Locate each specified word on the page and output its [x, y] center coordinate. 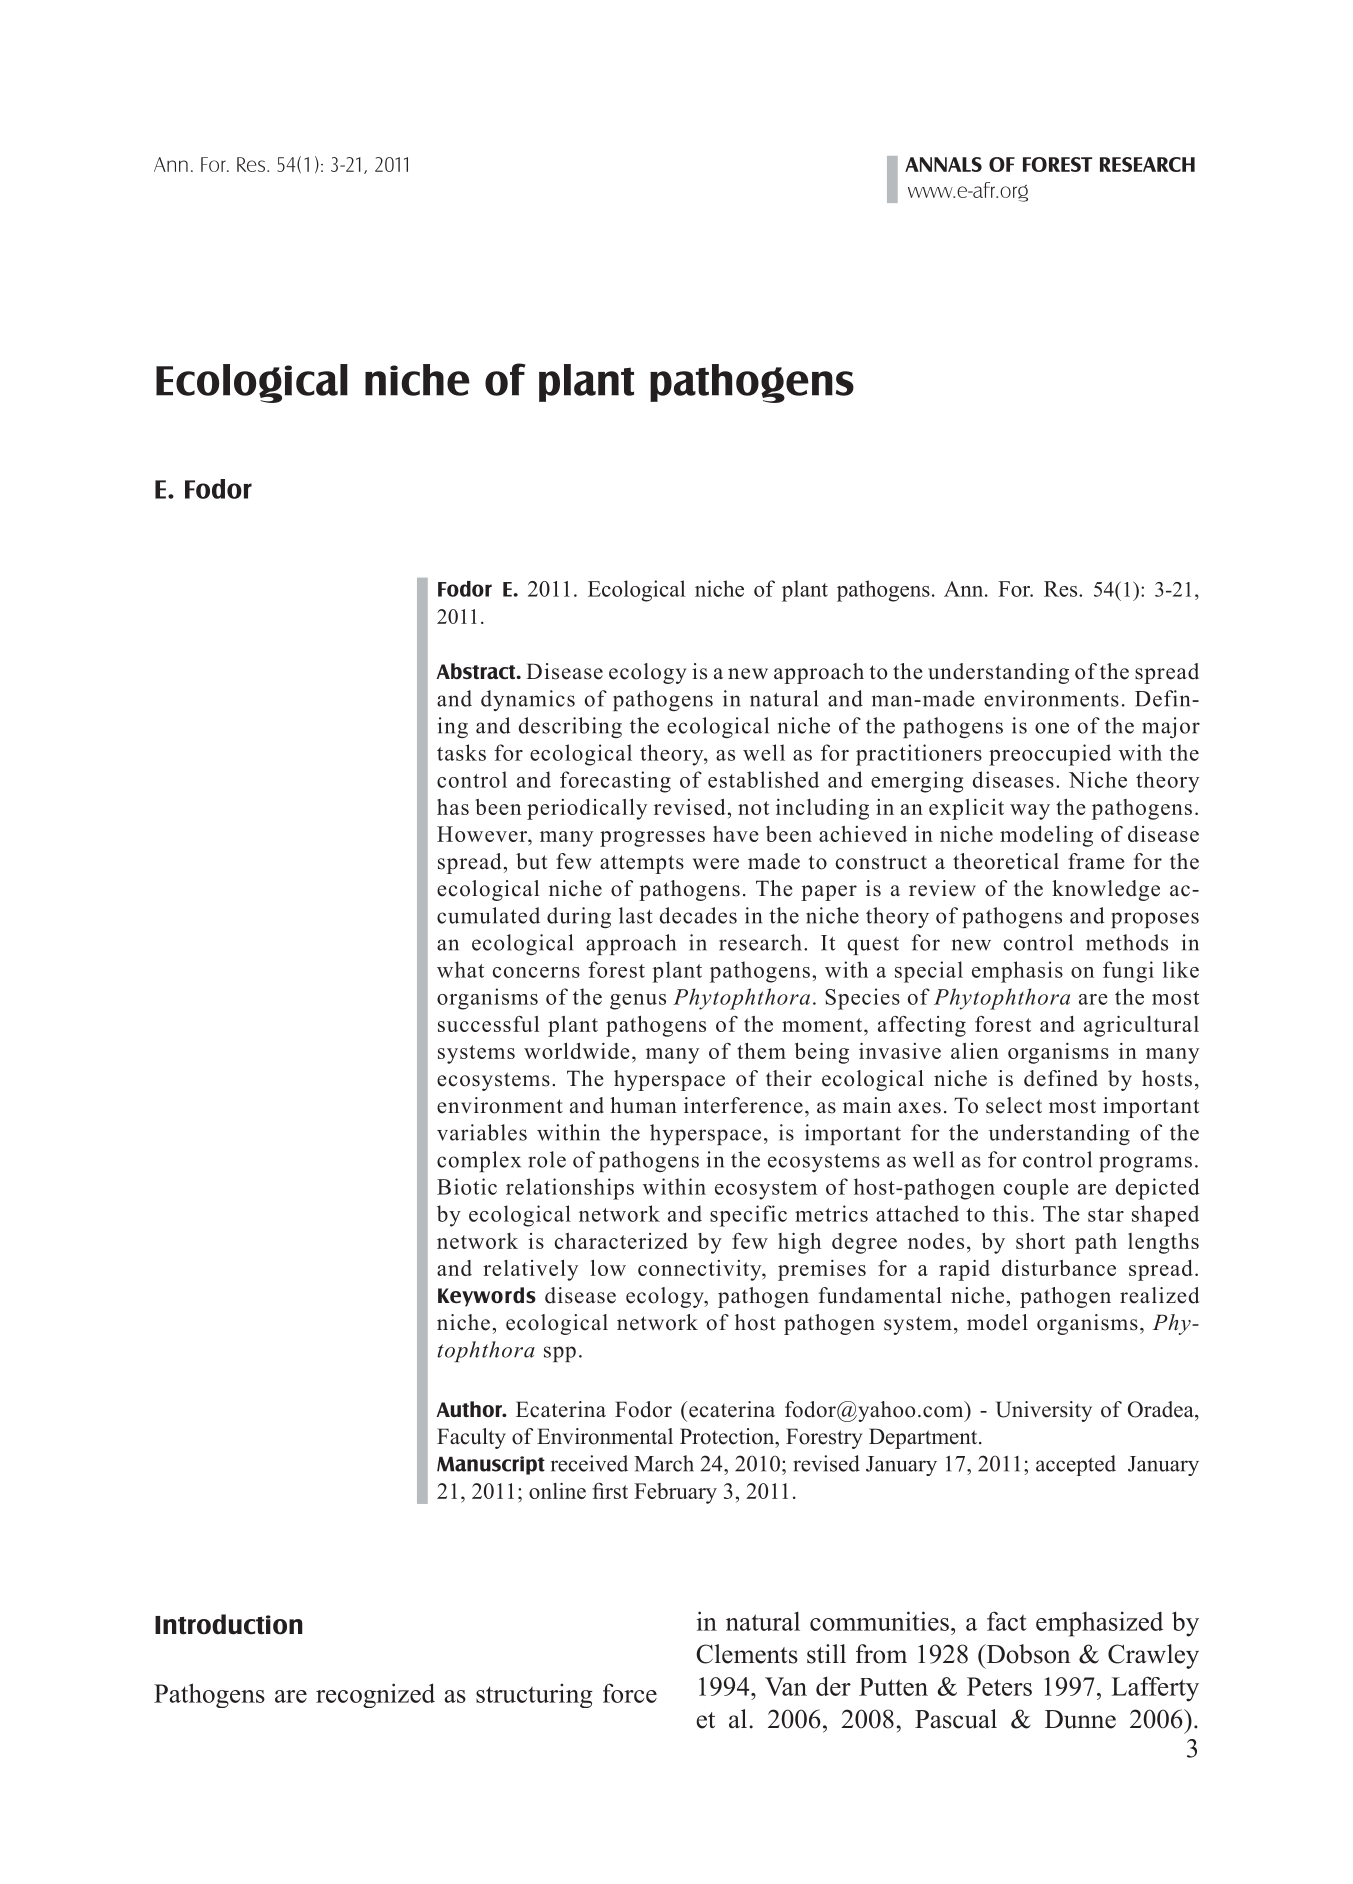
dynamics [528, 700]
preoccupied [1050, 755]
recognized [375, 1695]
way [1030, 812]
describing [570, 727]
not [753, 808]
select [1014, 1105]
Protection [728, 1436]
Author [470, 1409]
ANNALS [943, 164]
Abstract [477, 671]
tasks [461, 752]
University [1044, 1411]
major [1171, 727]
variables [482, 1132]
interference [743, 1105]
